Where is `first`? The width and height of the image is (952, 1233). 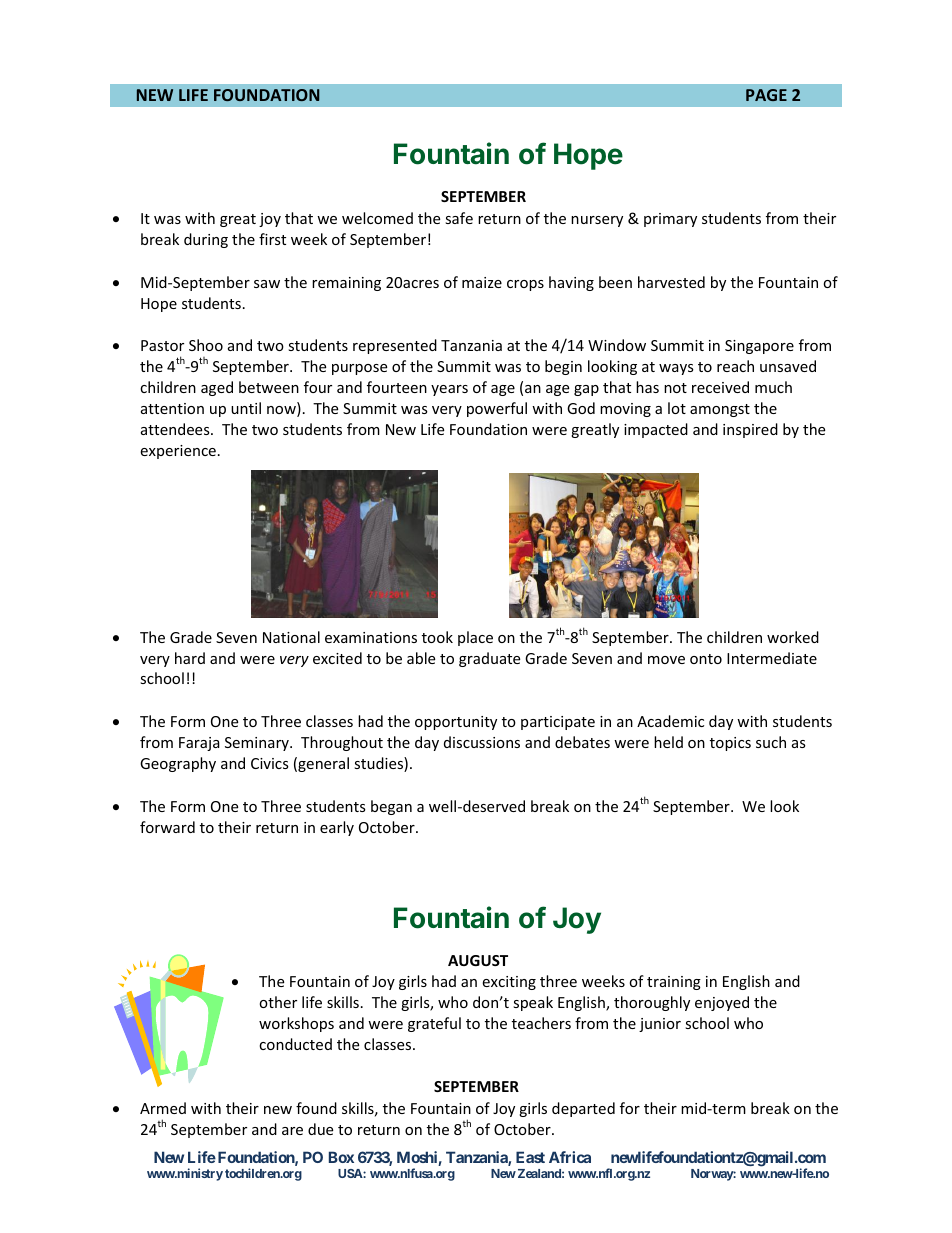
first is located at coordinates (272, 239).
